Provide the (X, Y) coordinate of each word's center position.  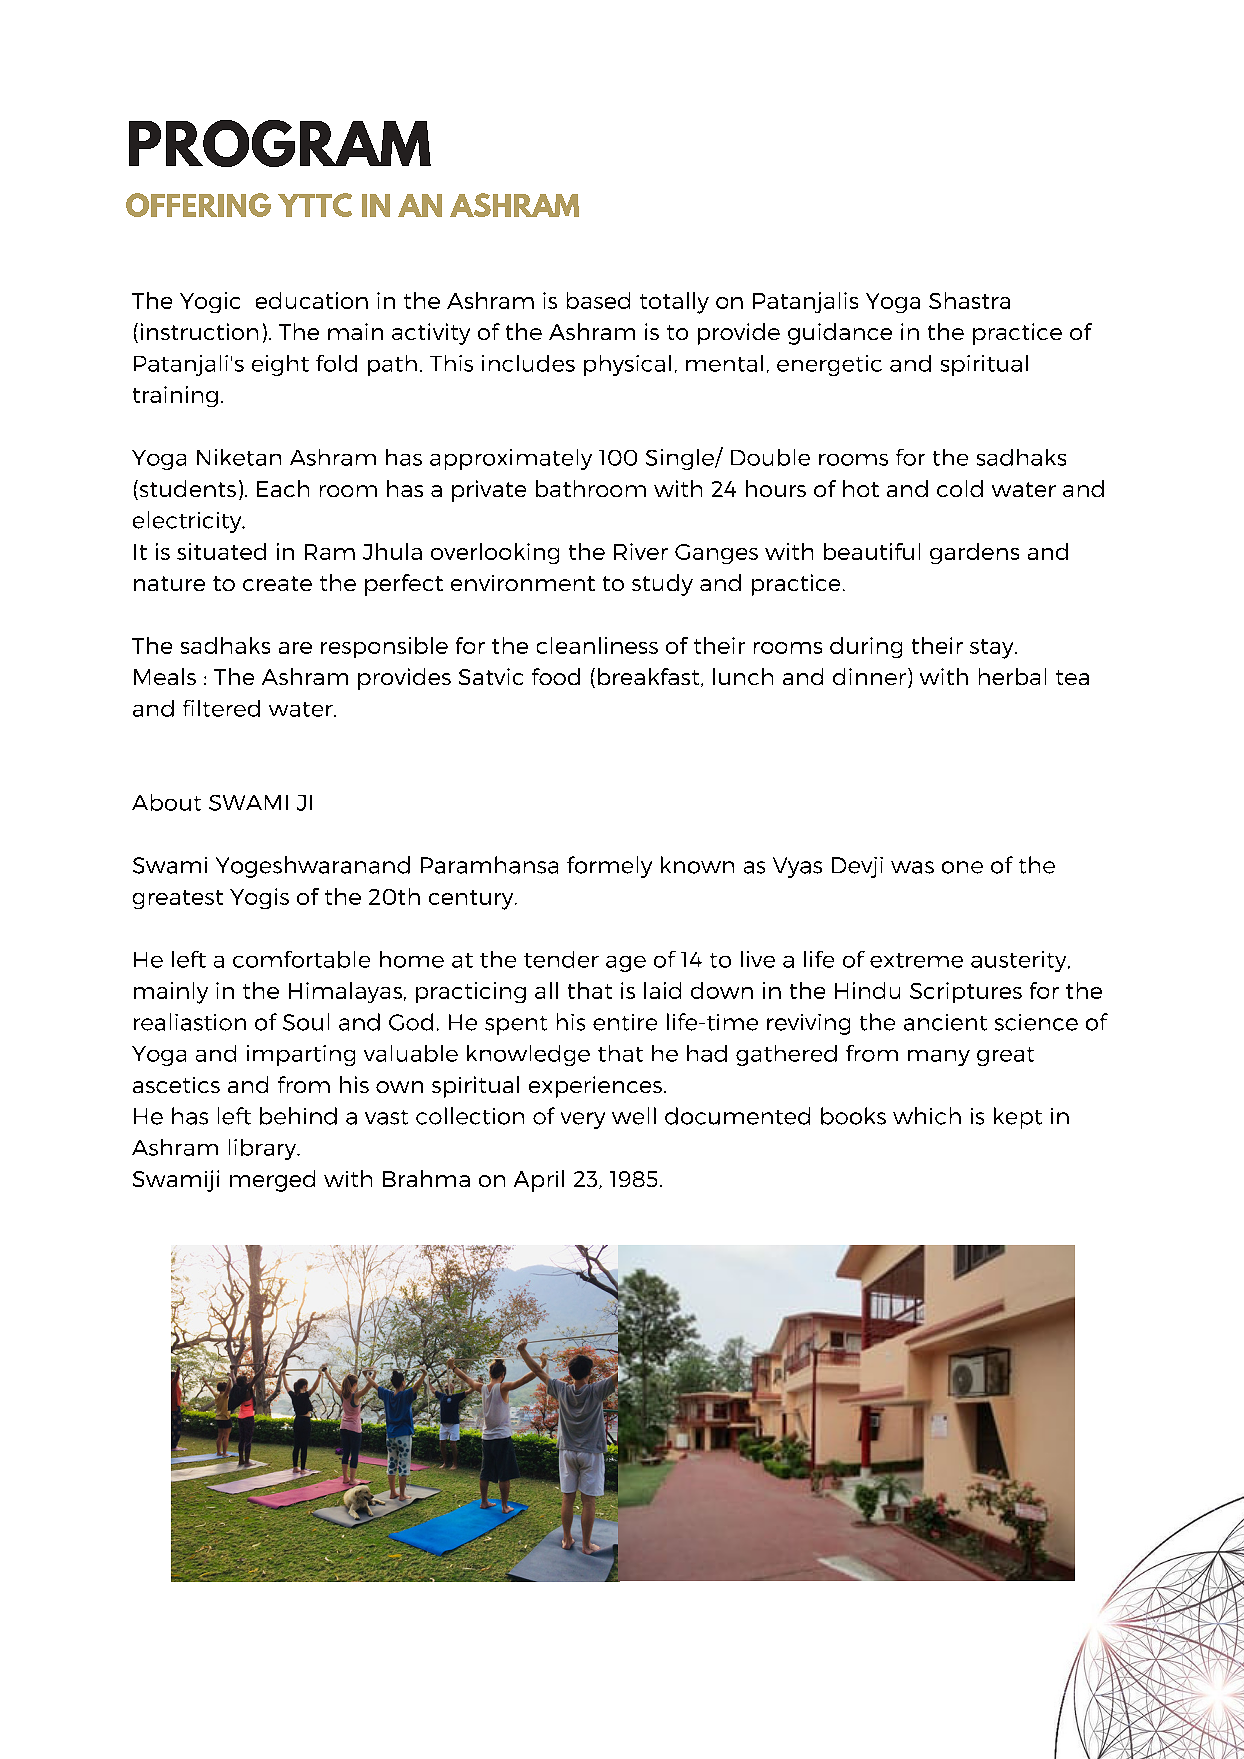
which (927, 1116)
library (264, 1149)
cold (960, 488)
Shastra (969, 300)
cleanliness (597, 645)
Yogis (259, 898)
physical (627, 365)
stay (993, 649)
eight (280, 365)
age (626, 964)
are (295, 648)
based (598, 300)
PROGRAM (280, 143)
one (962, 867)
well (634, 1116)
